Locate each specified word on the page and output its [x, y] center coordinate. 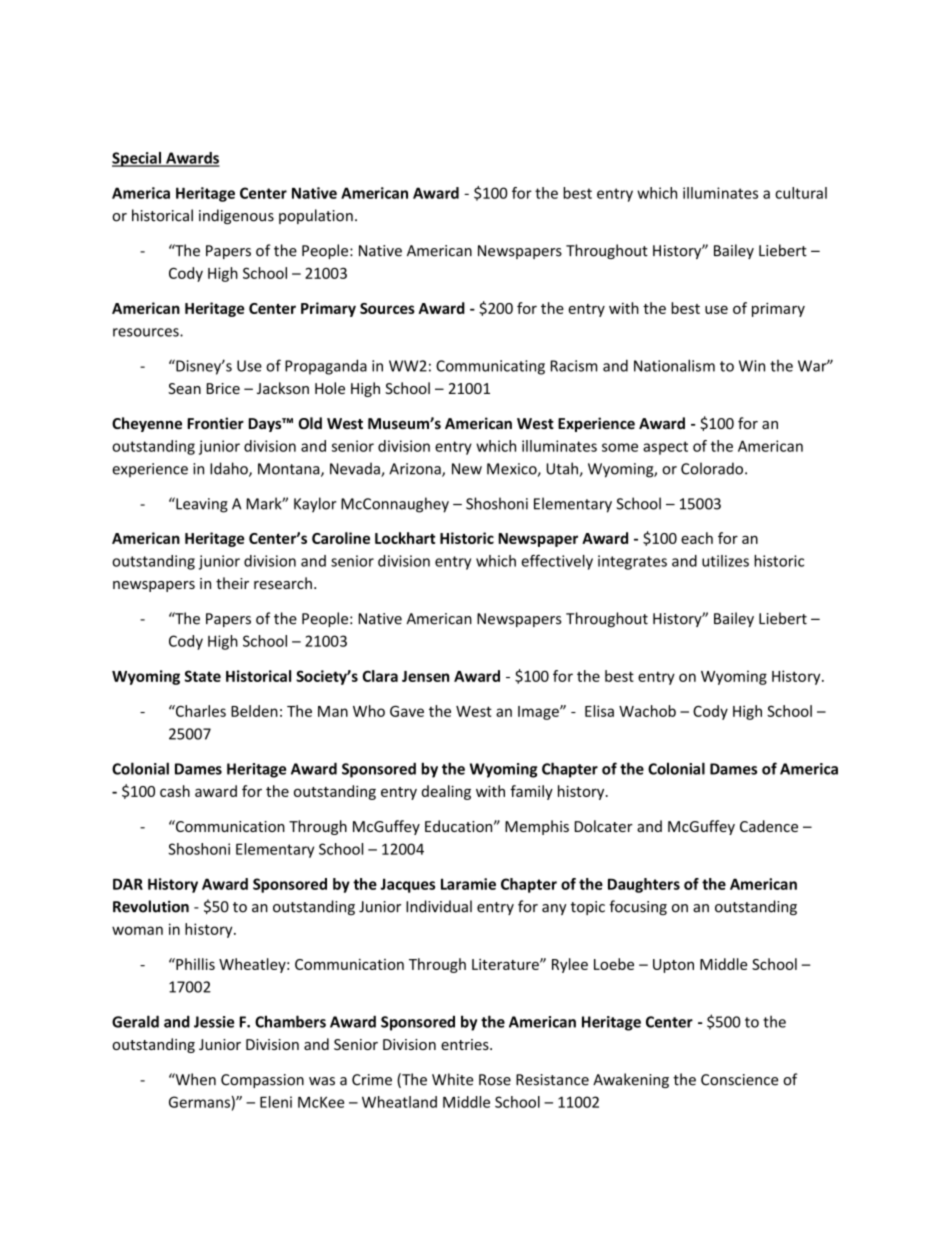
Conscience [739, 1080]
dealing [446, 792]
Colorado [712, 468]
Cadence [769, 826]
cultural [801, 193]
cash [175, 791]
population [316, 216]
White [452, 1079]
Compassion [262, 1081]
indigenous [236, 216]
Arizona [416, 470]
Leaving [201, 505]
